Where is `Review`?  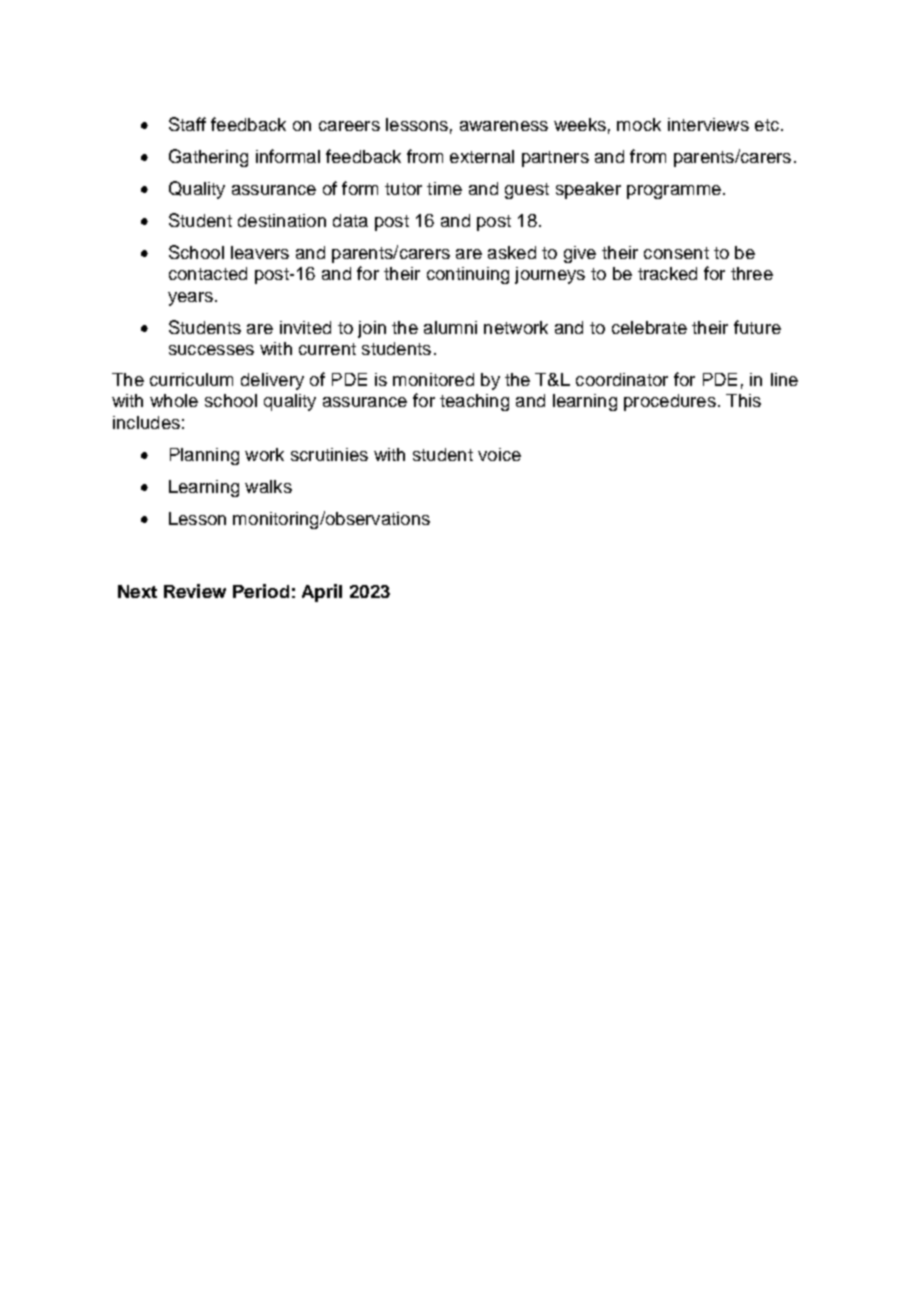
Review is located at coordinates (195, 591).
